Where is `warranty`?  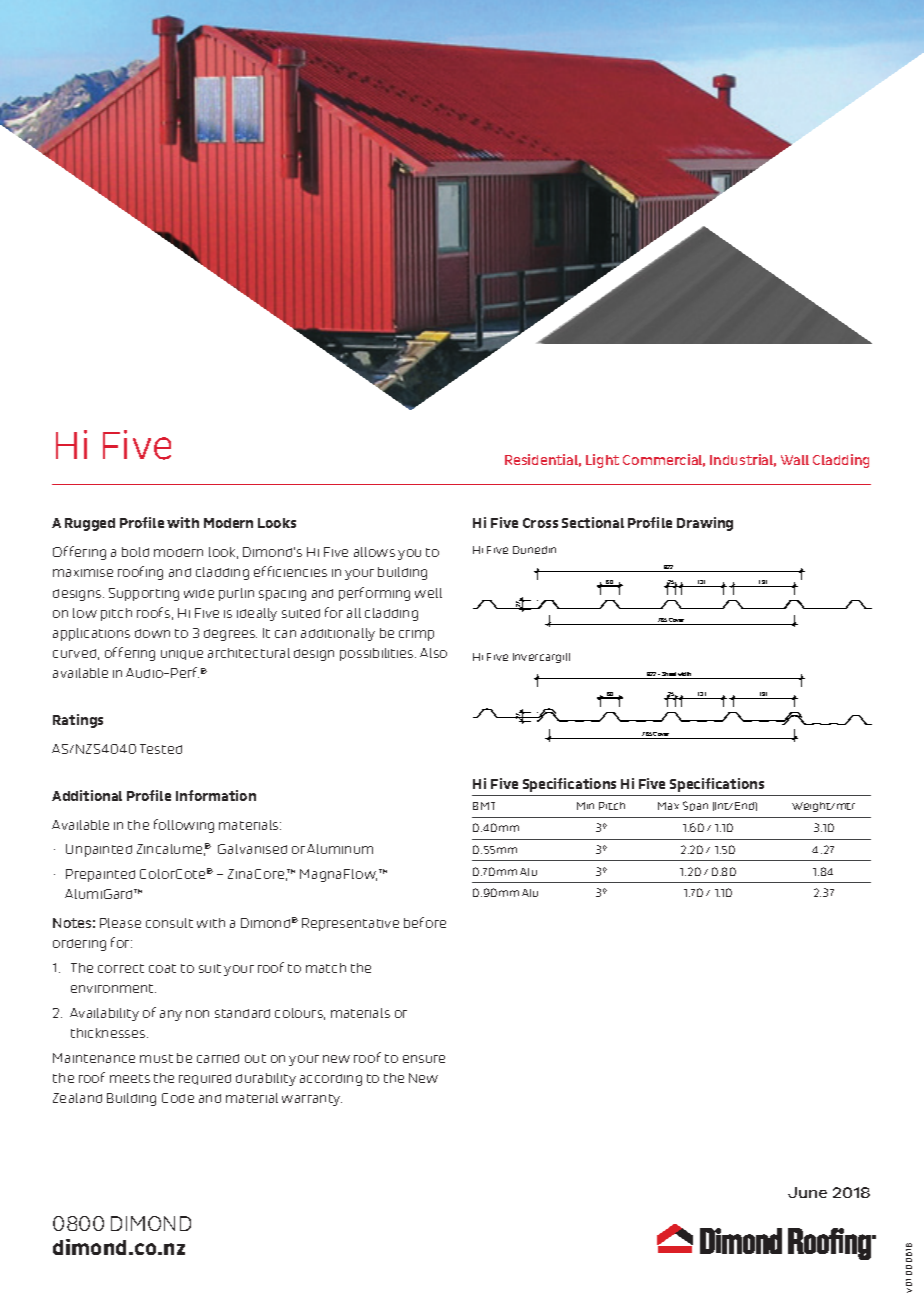
warranty is located at coordinates (312, 1100).
